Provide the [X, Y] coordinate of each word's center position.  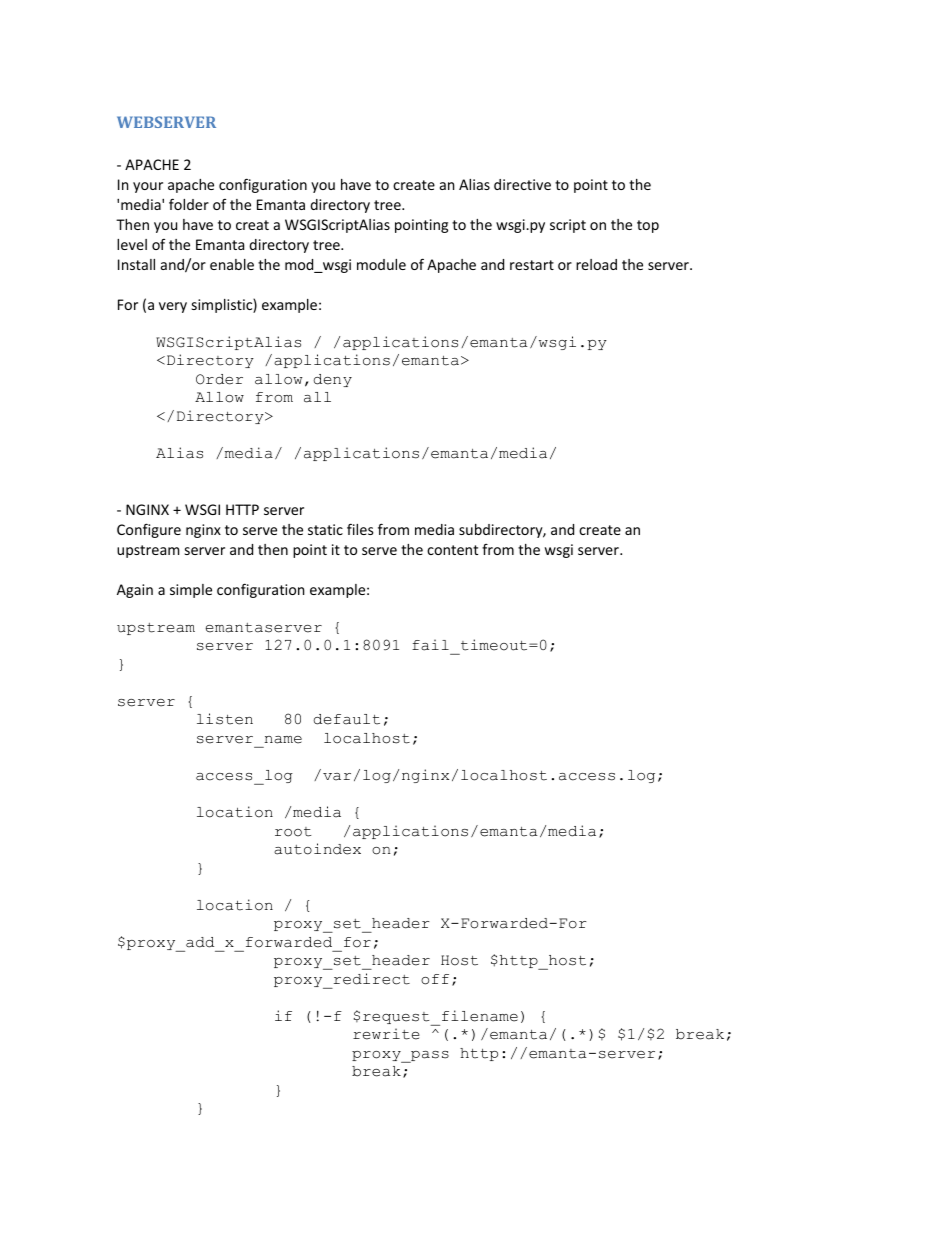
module [381, 264]
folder [189, 204]
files [360, 529]
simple [191, 591]
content [452, 550]
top [648, 226]
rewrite [386, 1034]
